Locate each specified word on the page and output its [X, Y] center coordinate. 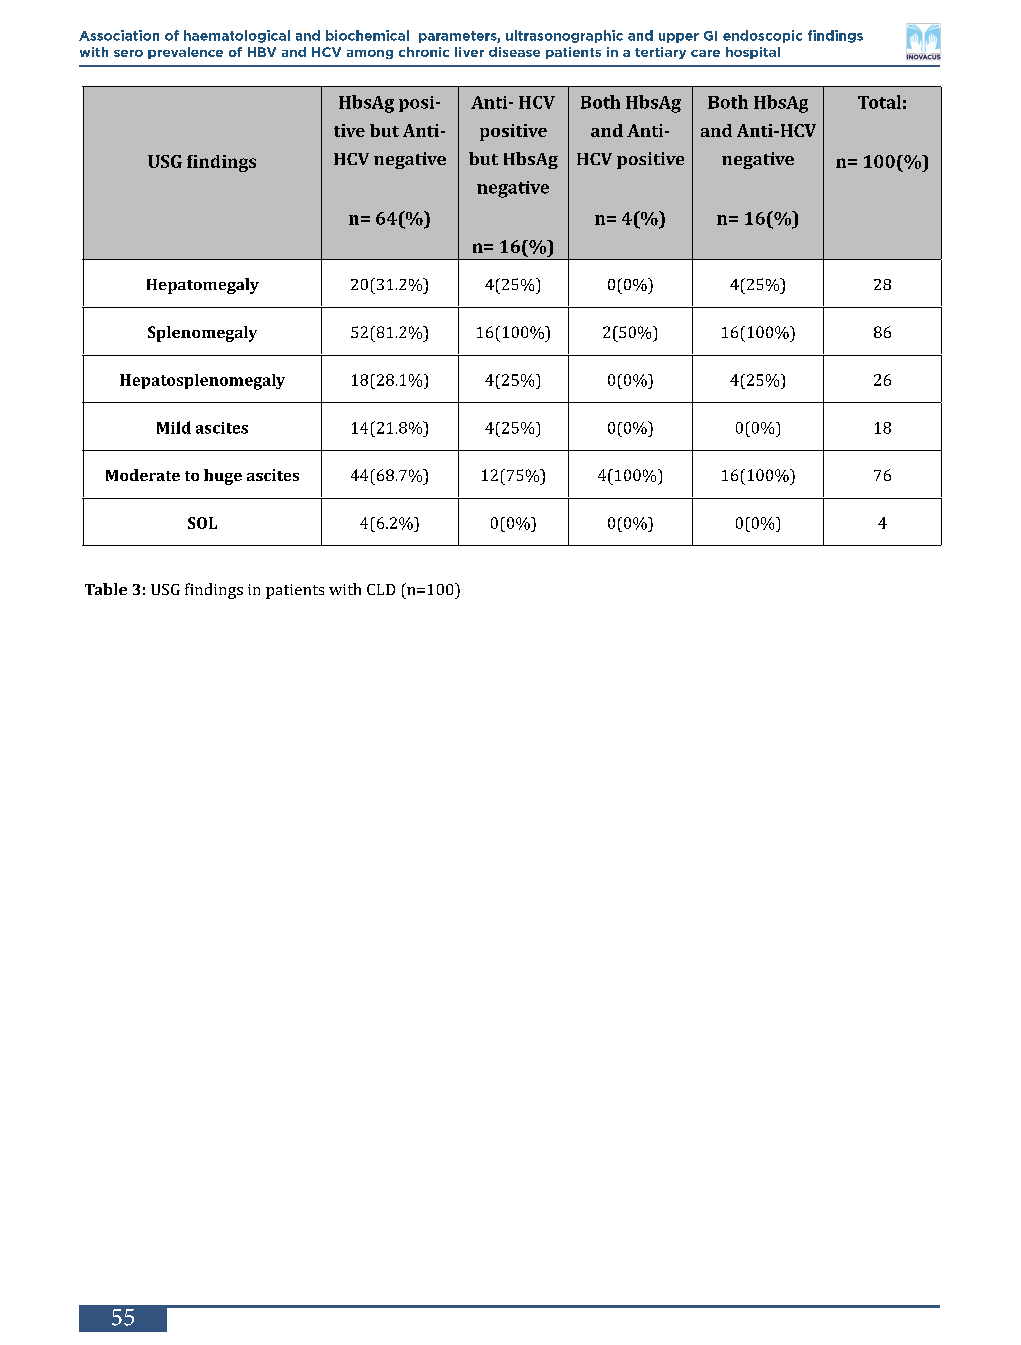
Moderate [143, 475]
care [705, 53]
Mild [174, 427]
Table [106, 589]
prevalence [185, 53]
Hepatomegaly [203, 286]
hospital [753, 53]
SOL [202, 523]
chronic [424, 52]
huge [223, 477]
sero [128, 53]
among [370, 54]
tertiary [660, 53]
